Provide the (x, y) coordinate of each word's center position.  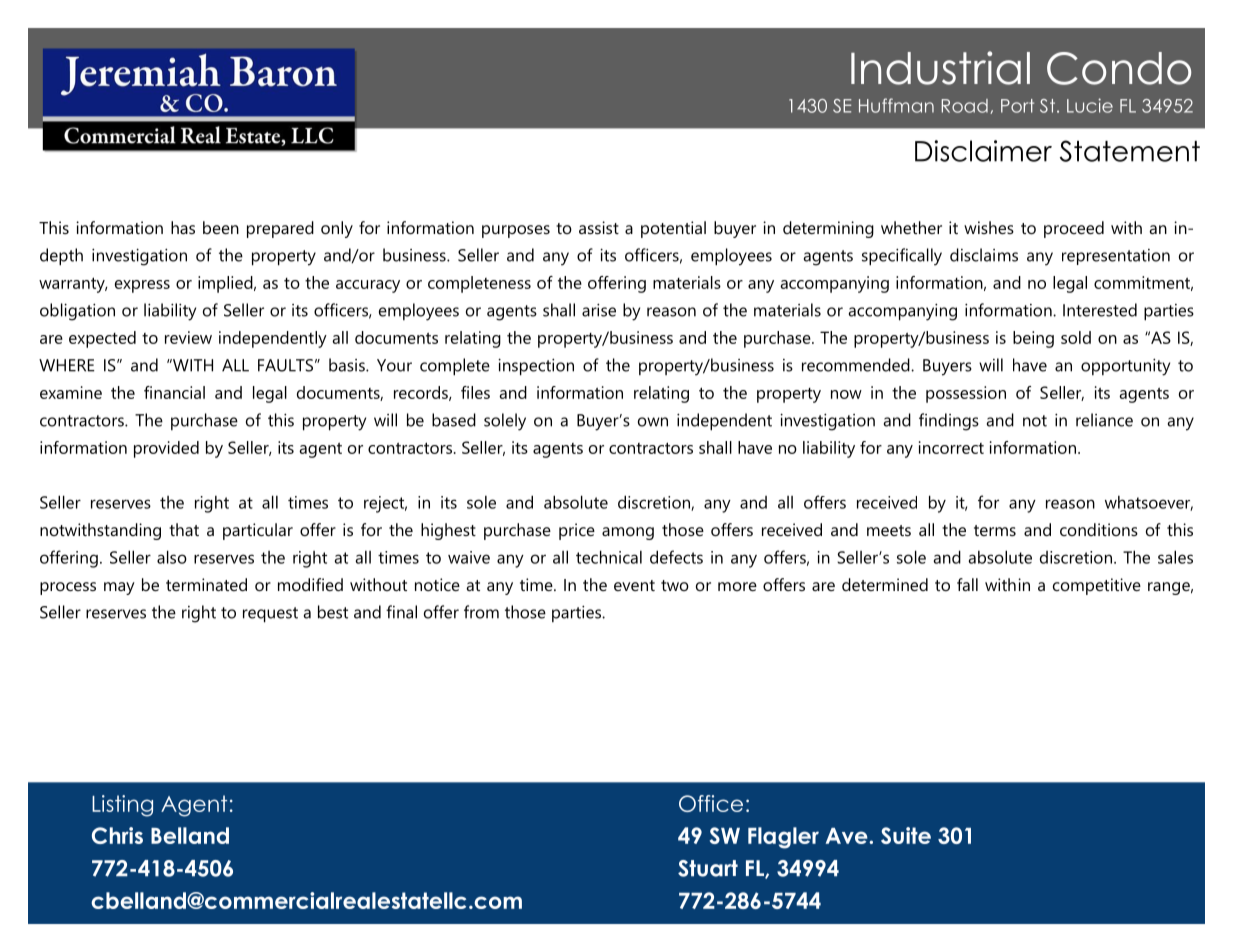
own (653, 422)
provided (166, 449)
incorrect (951, 447)
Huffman (896, 105)
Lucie (1090, 105)
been (221, 227)
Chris (117, 835)
